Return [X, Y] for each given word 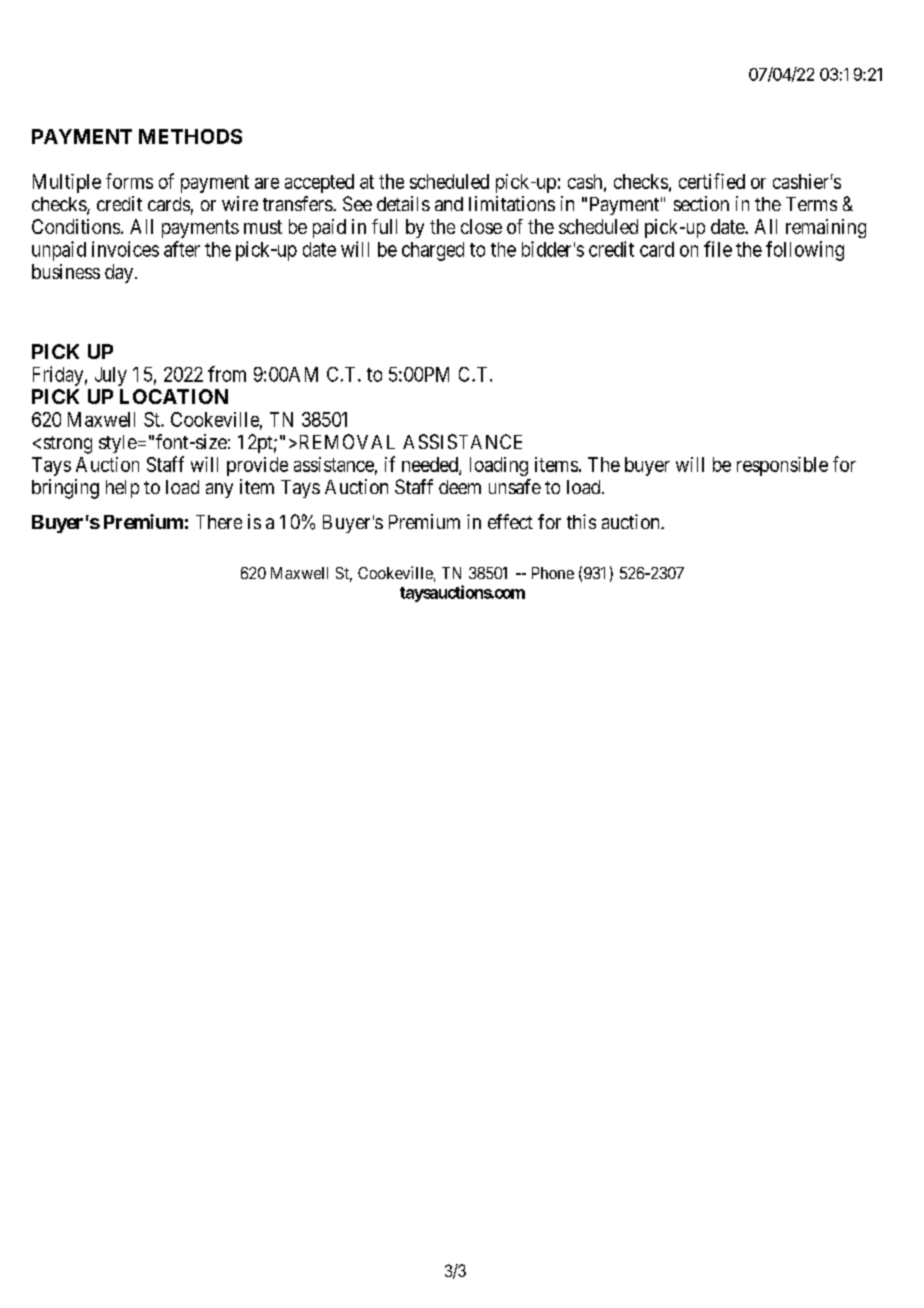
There [219, 522]
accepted [319, 183]
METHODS [190, 136]
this [581, 521]
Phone [553, 573]
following [805, 251]
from [227, 374]
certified [712, 181]
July [111, 376]
